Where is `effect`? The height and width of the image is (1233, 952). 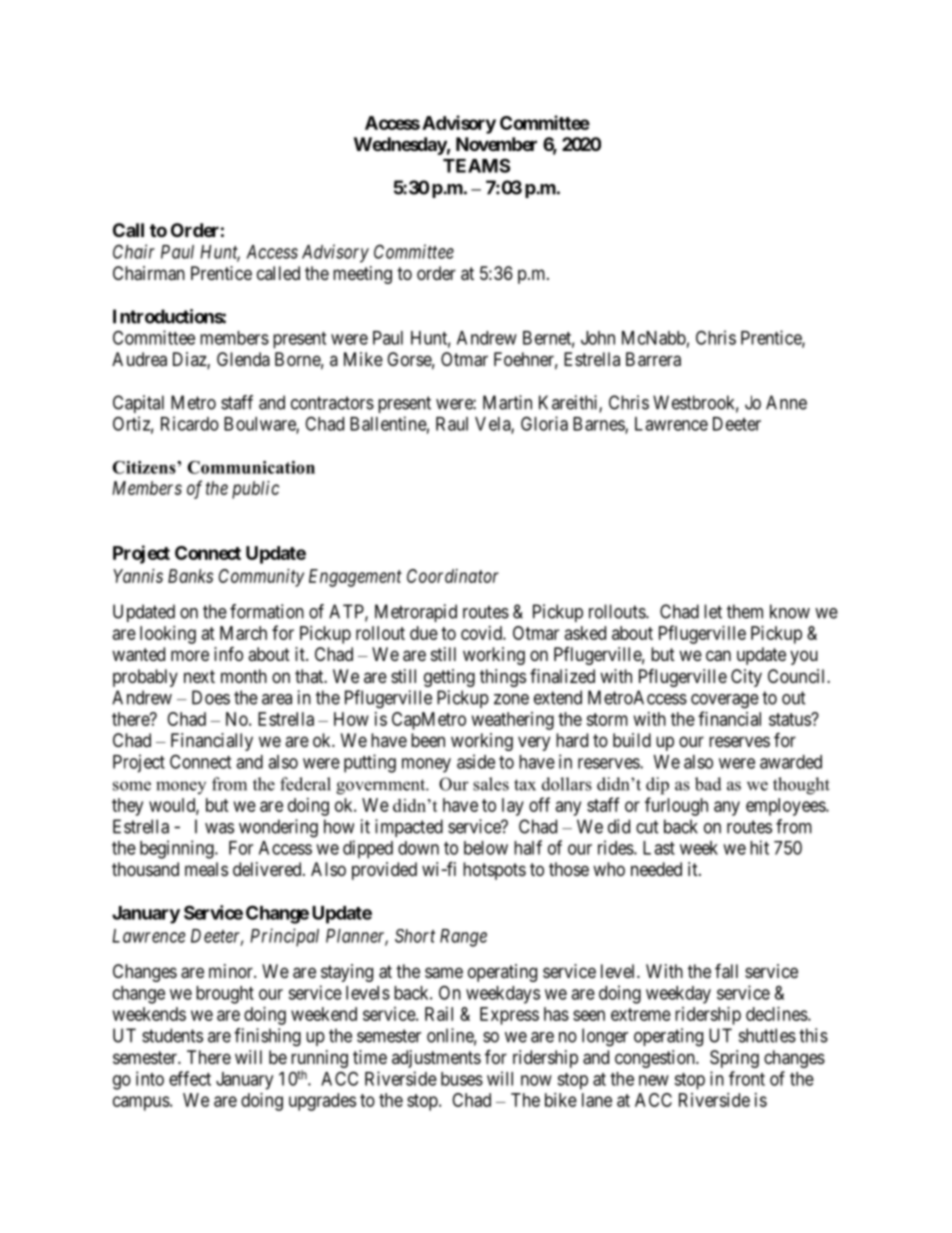 effect is located at coordinates (190, 1078).
